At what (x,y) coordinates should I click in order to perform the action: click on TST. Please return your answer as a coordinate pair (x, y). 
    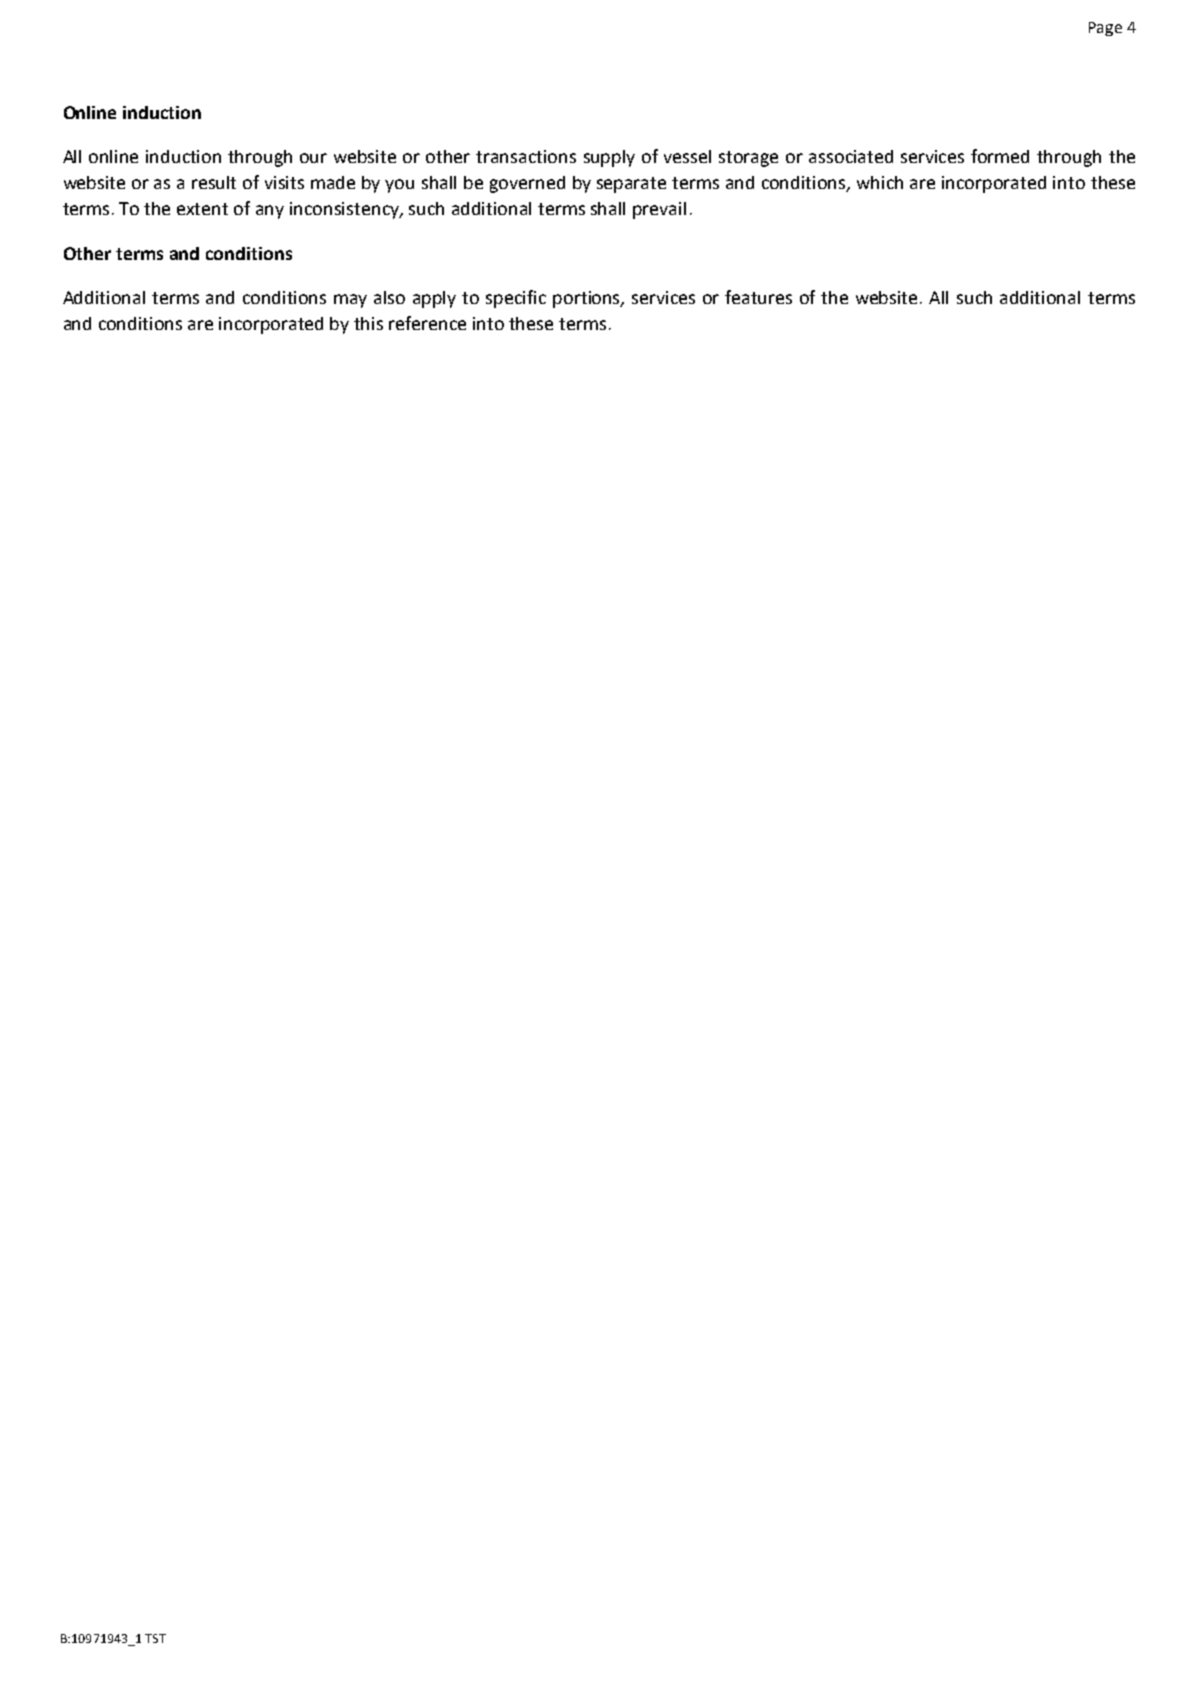
    Looking at the image, I should click on (155, 1638).
